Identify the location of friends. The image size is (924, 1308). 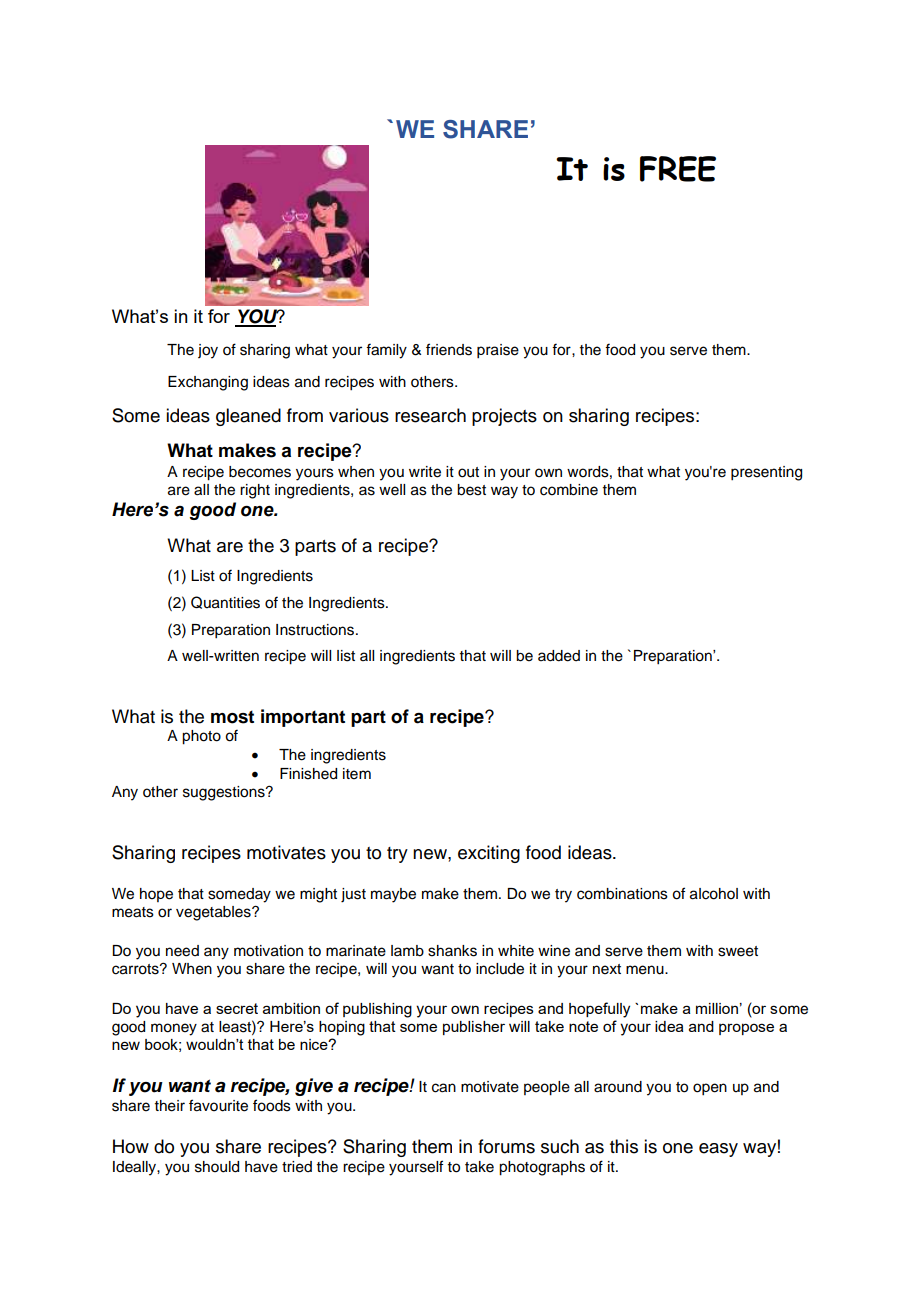
(449, 349).
